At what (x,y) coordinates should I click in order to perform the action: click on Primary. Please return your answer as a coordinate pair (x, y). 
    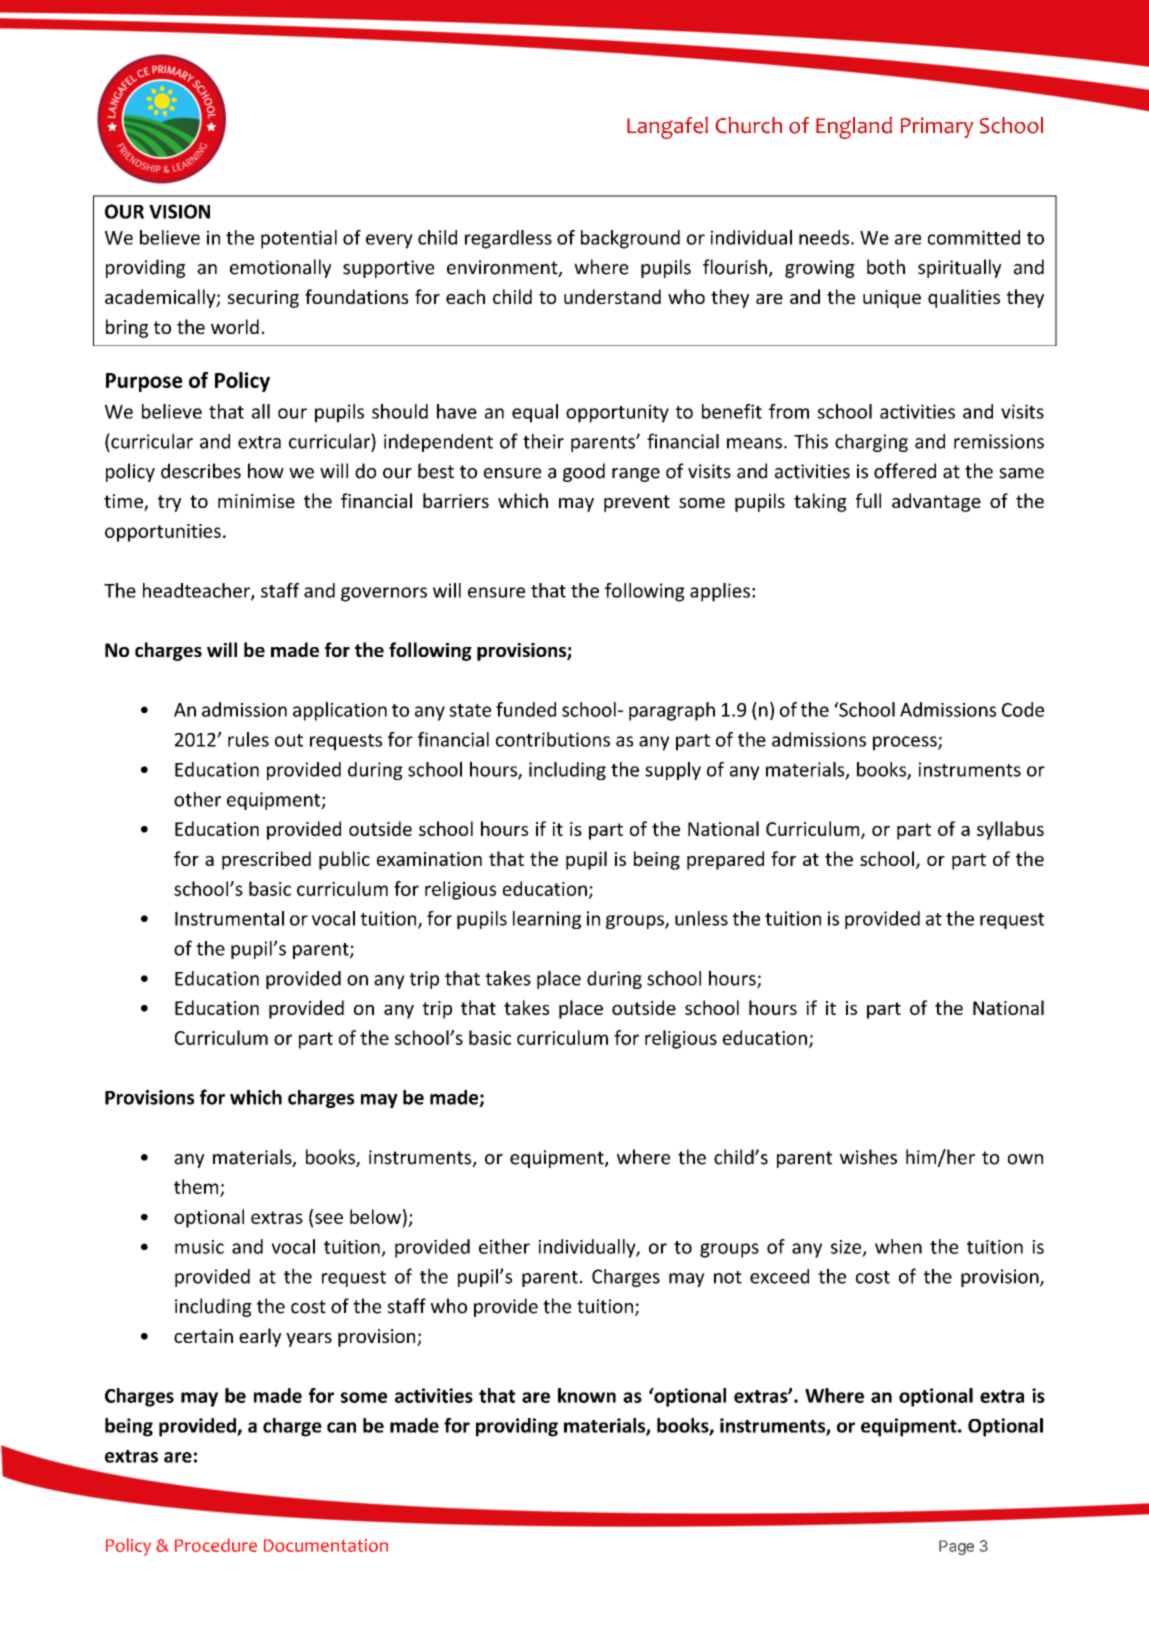
    Looking at the image, I should click on (937, 127).
